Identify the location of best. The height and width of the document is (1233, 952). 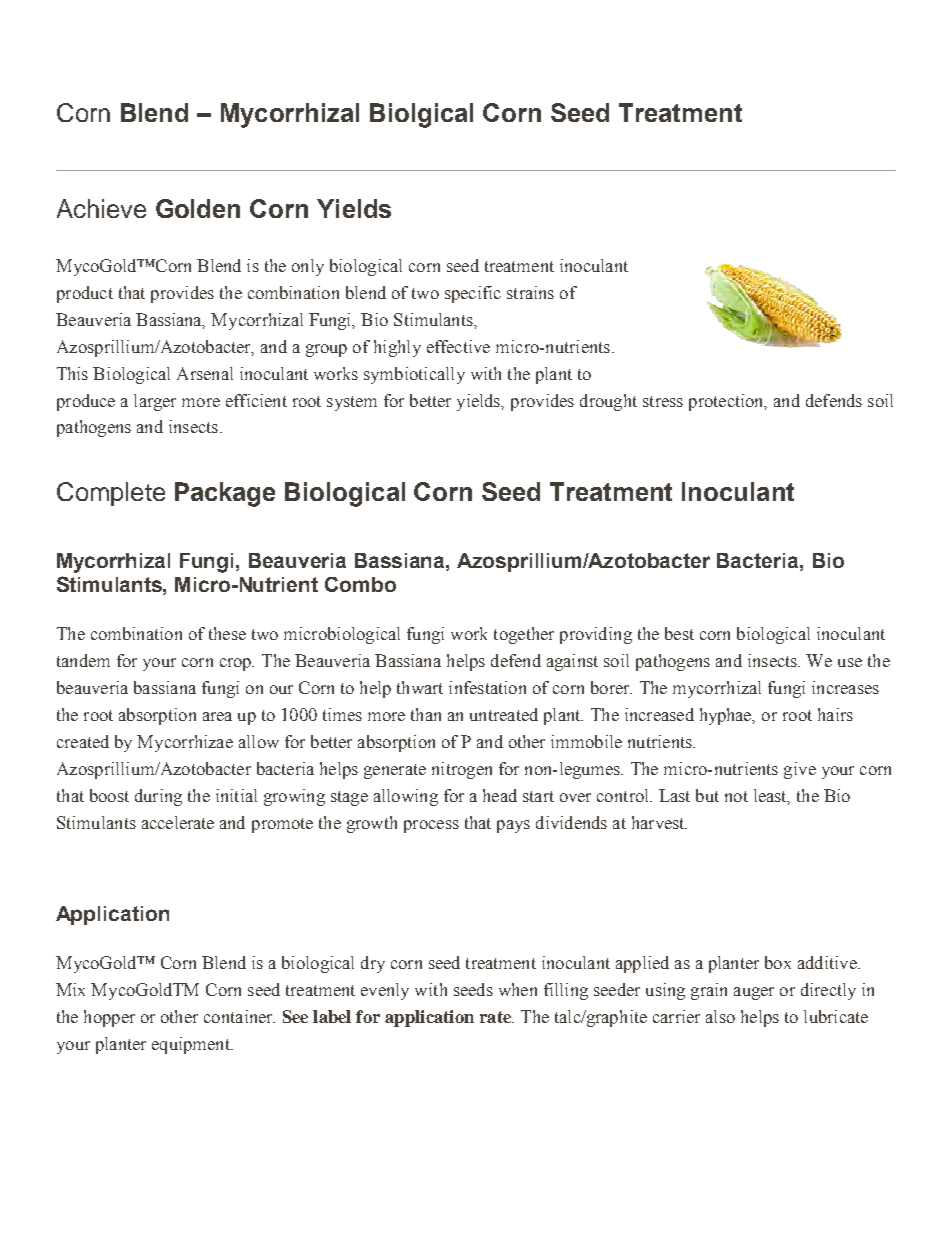
(679, 633).
